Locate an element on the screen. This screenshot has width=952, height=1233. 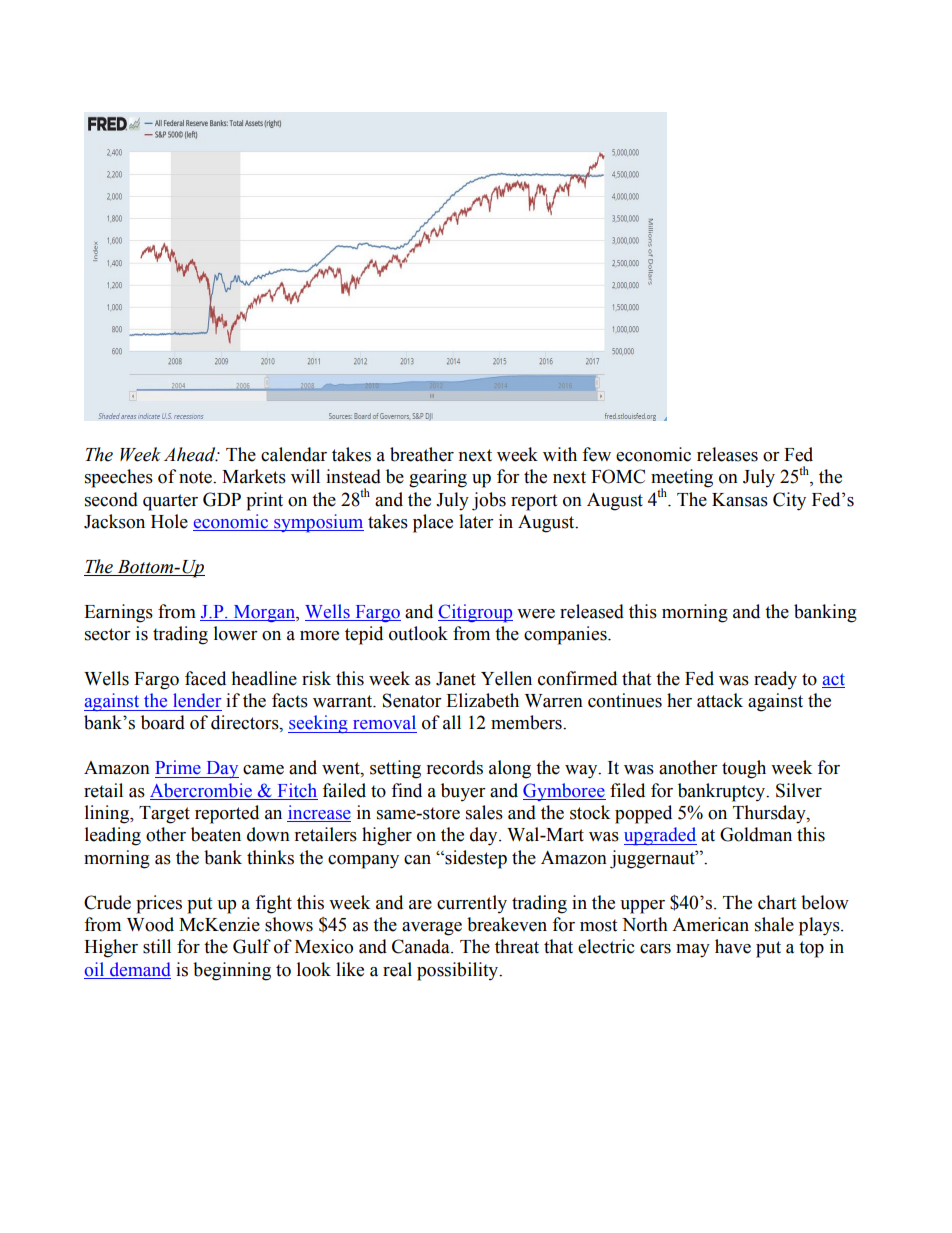
Citigroup is located at coordinates (475, 613).
